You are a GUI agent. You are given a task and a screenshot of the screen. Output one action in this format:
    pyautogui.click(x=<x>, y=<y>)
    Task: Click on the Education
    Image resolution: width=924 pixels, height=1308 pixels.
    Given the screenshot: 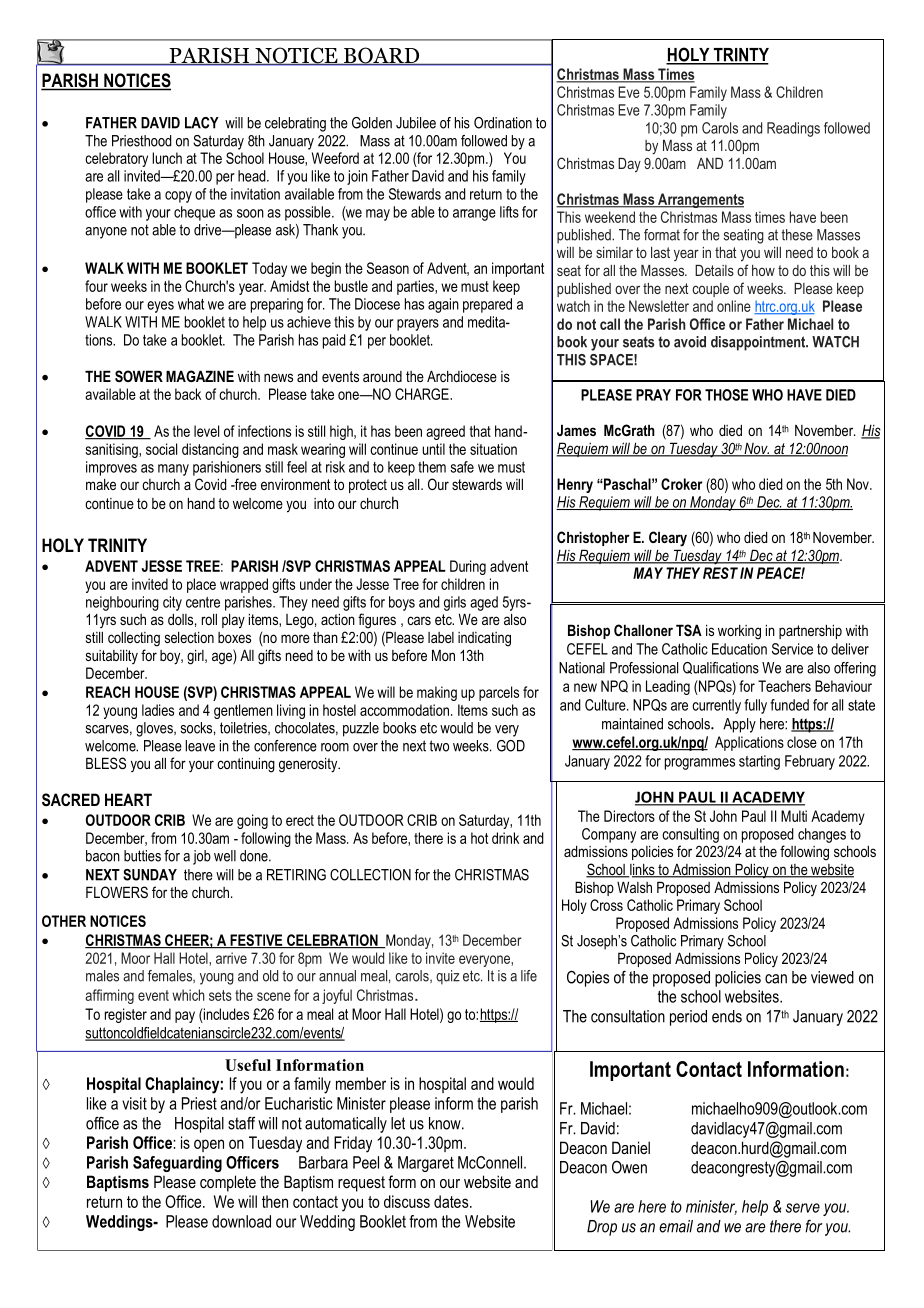 What is the action you would take?
    pyautogui.click(x=739, y=649)
